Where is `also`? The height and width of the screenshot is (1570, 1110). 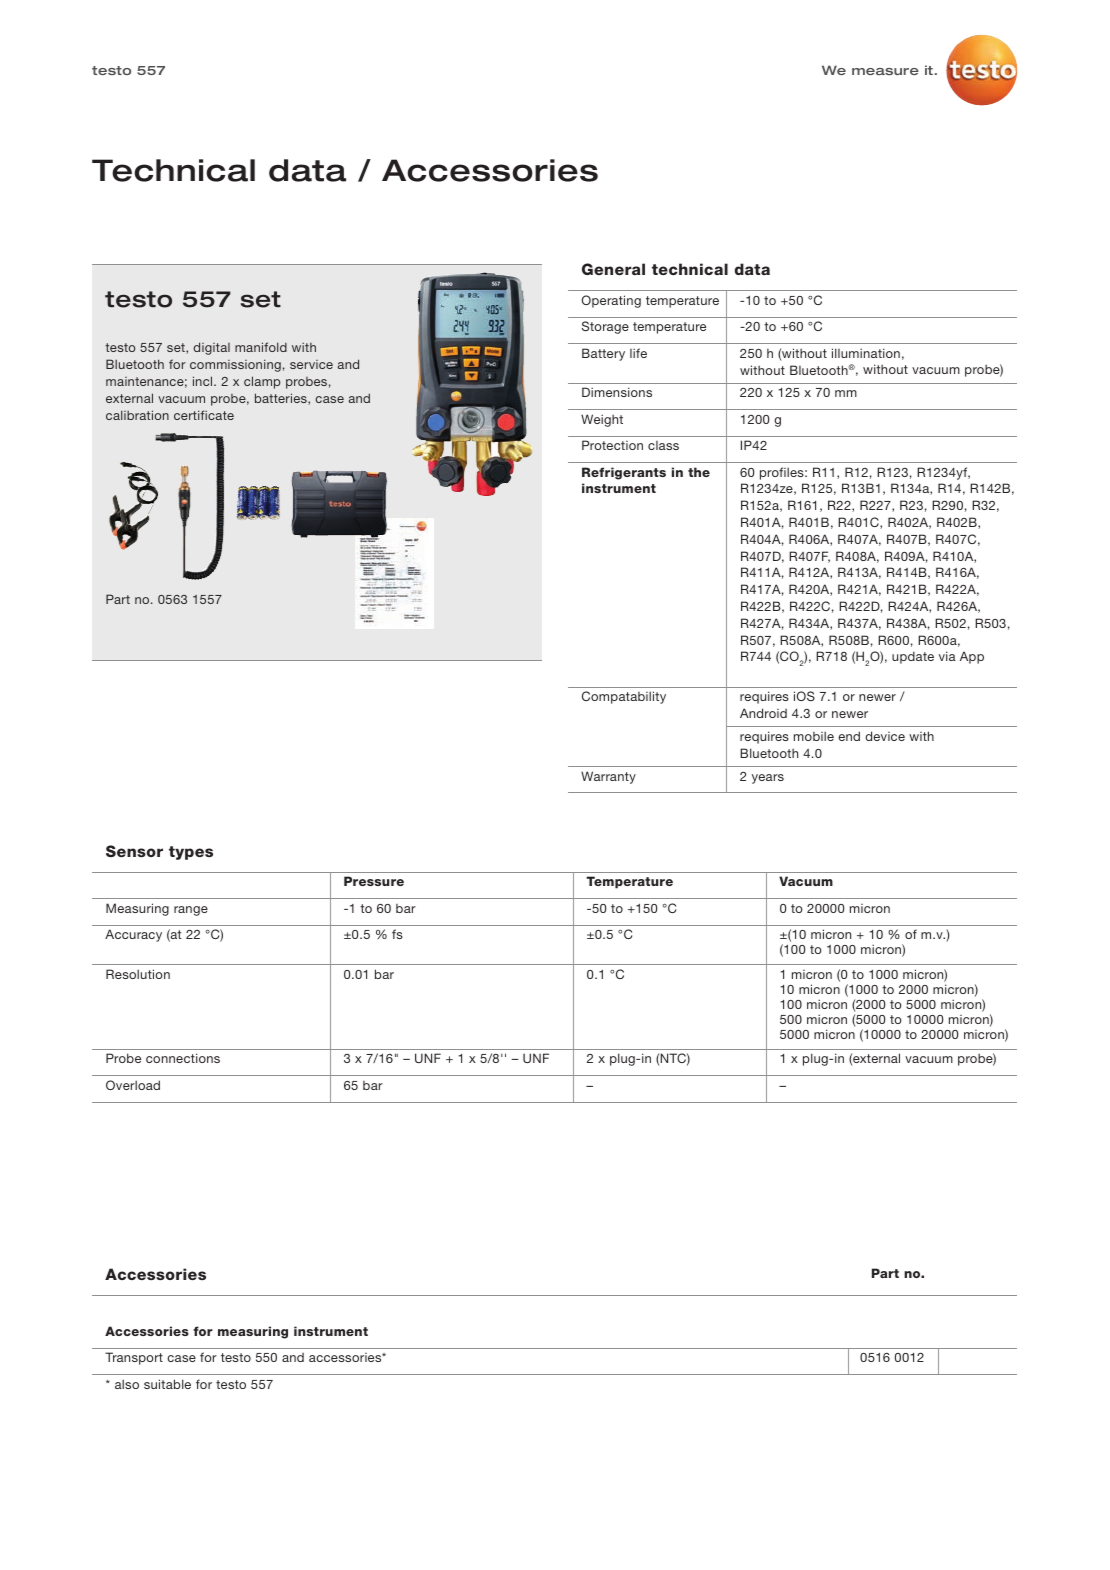
also is located at coordinates (127, 1384).
